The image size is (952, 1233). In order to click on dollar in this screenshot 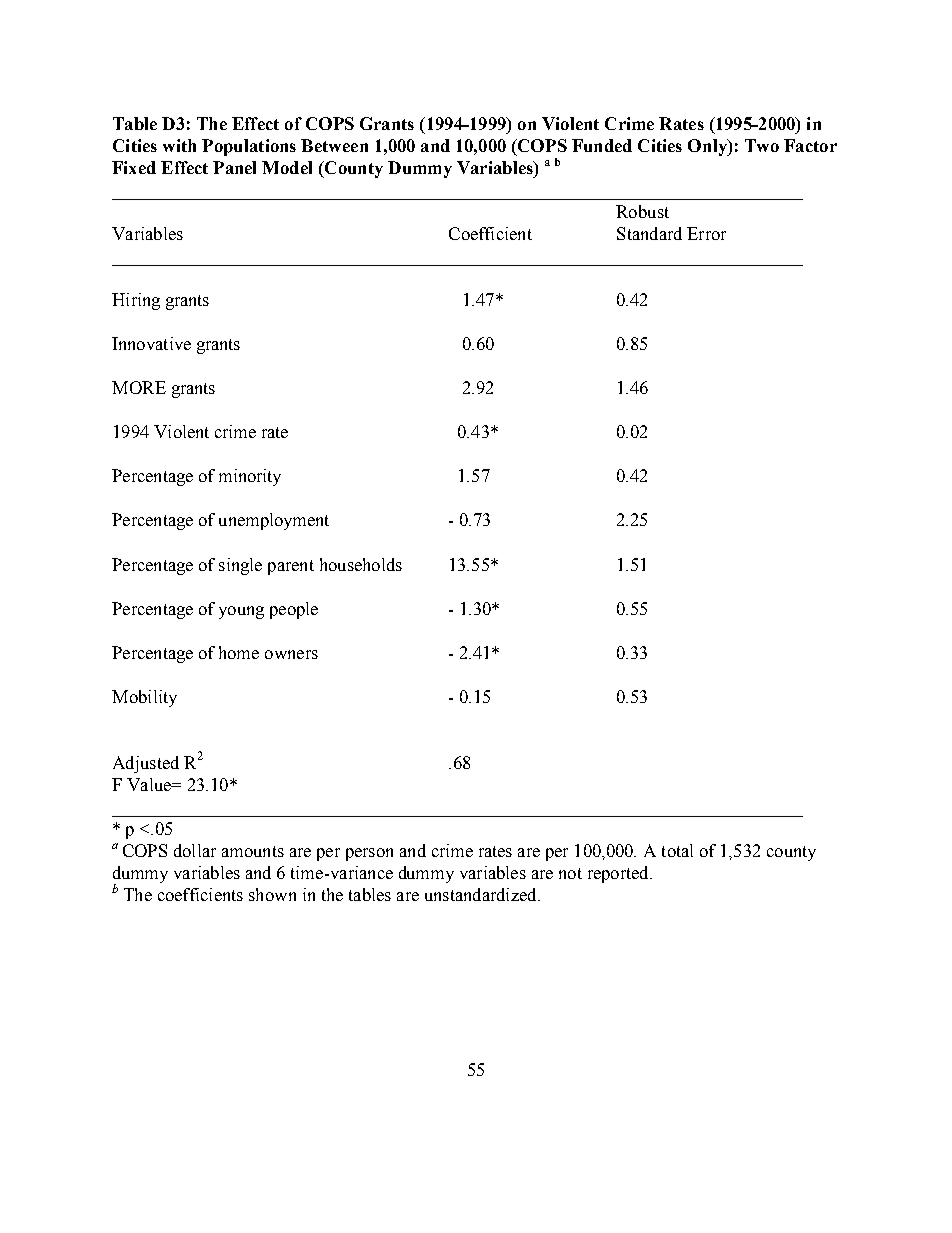, I will do `click(195, 850)`.
